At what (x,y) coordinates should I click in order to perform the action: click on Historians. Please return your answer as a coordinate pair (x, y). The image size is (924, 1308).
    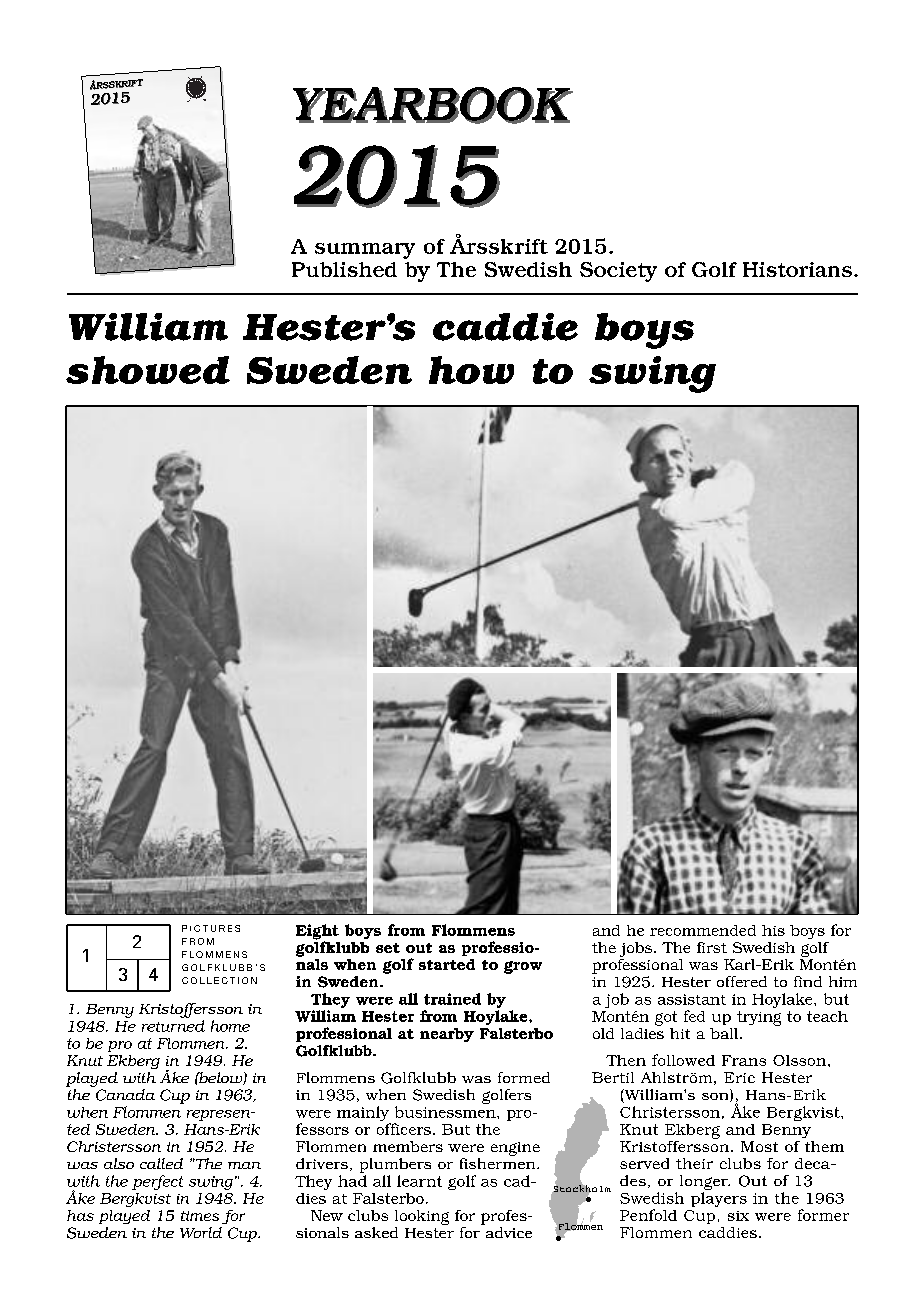
    Looking at the image, I should click on (799, 269).
